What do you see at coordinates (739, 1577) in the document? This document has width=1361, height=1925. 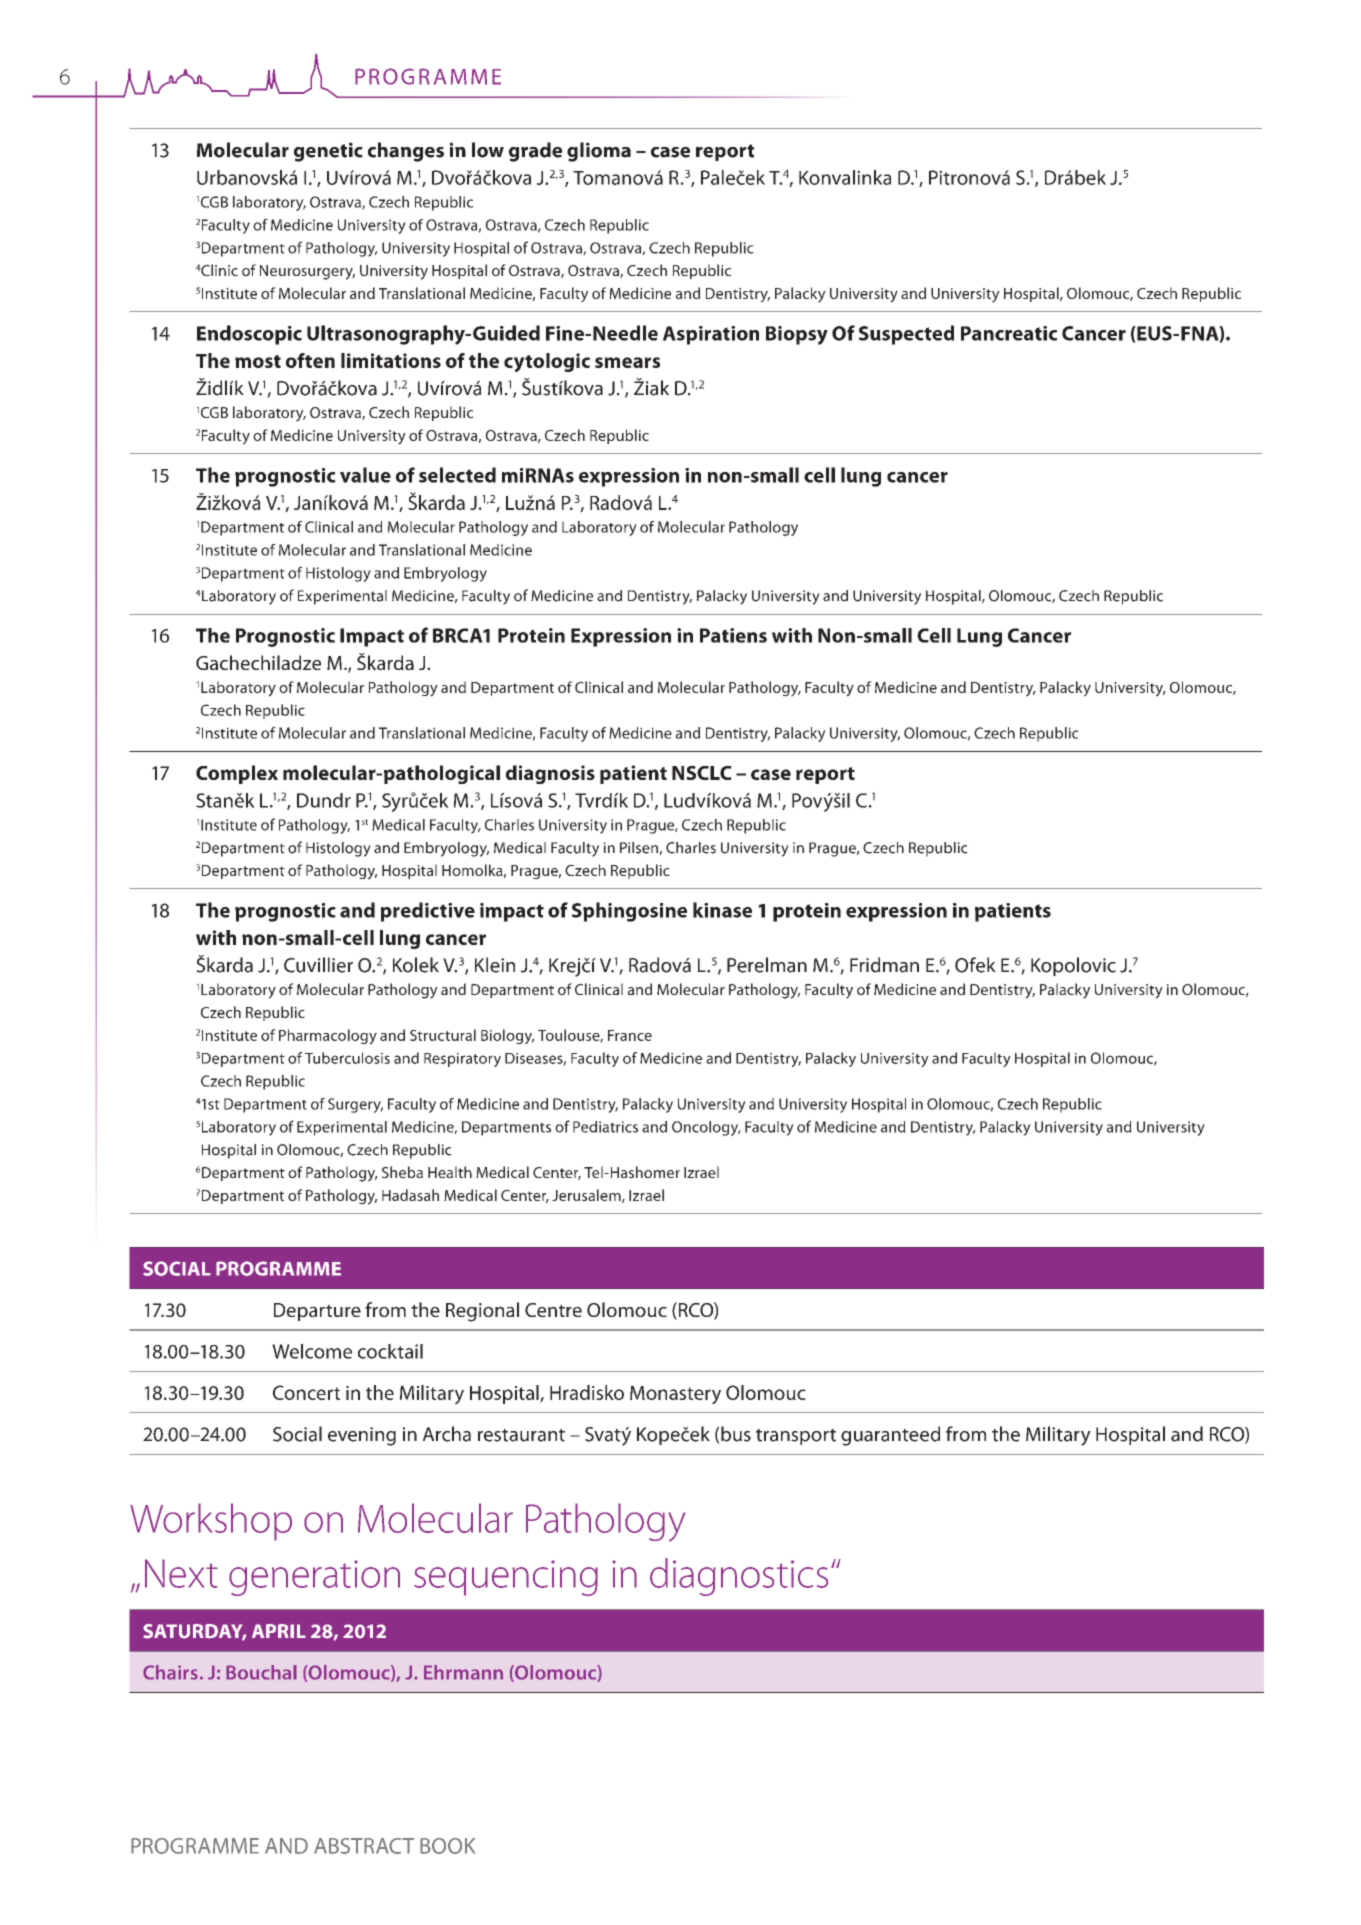 I see `diagnostics` at bounding box center [739, 1577].
